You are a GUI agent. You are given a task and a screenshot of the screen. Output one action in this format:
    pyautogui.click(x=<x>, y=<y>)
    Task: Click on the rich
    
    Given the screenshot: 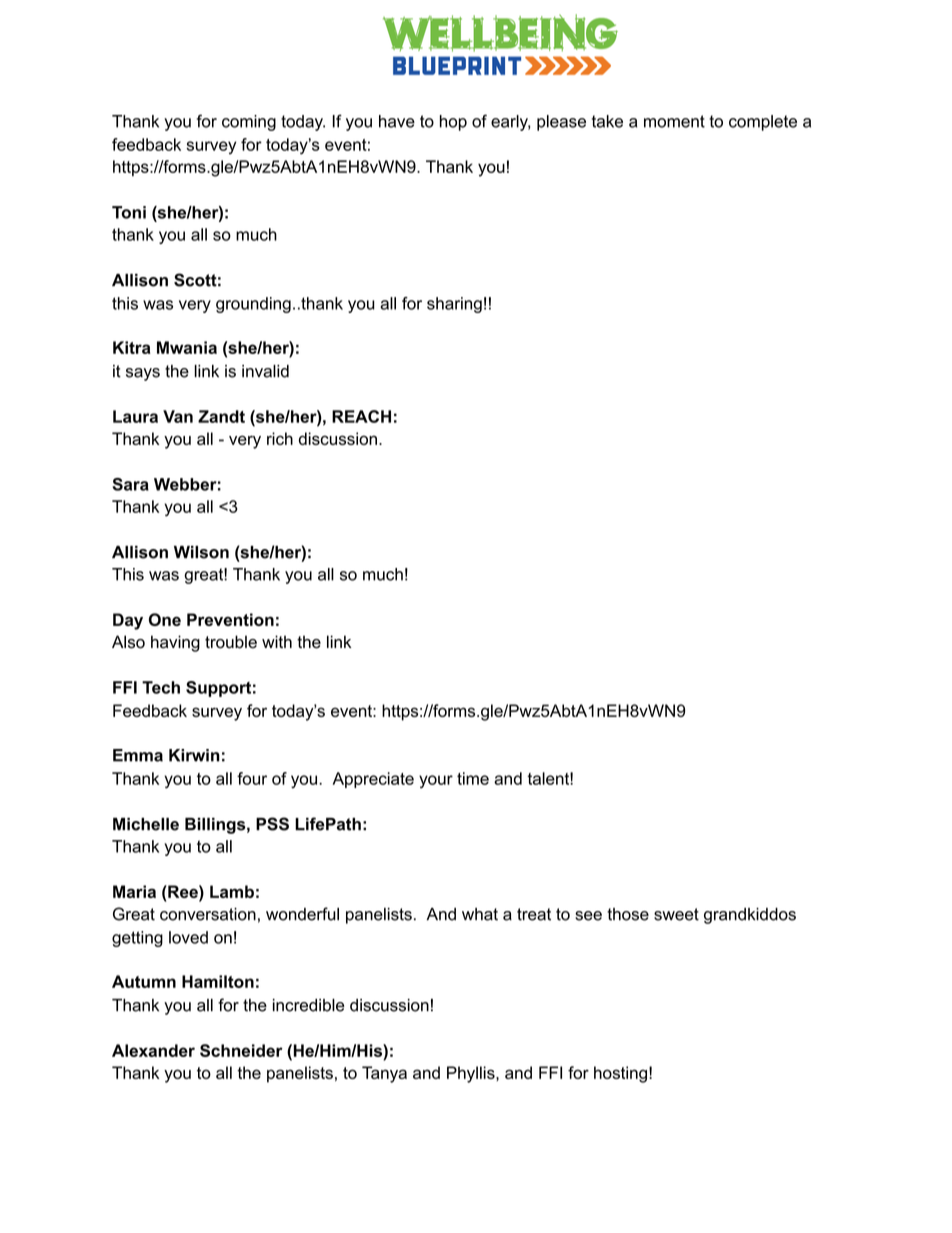 What is the action you would take?
    pyautogui.click(x=280, y=438)
